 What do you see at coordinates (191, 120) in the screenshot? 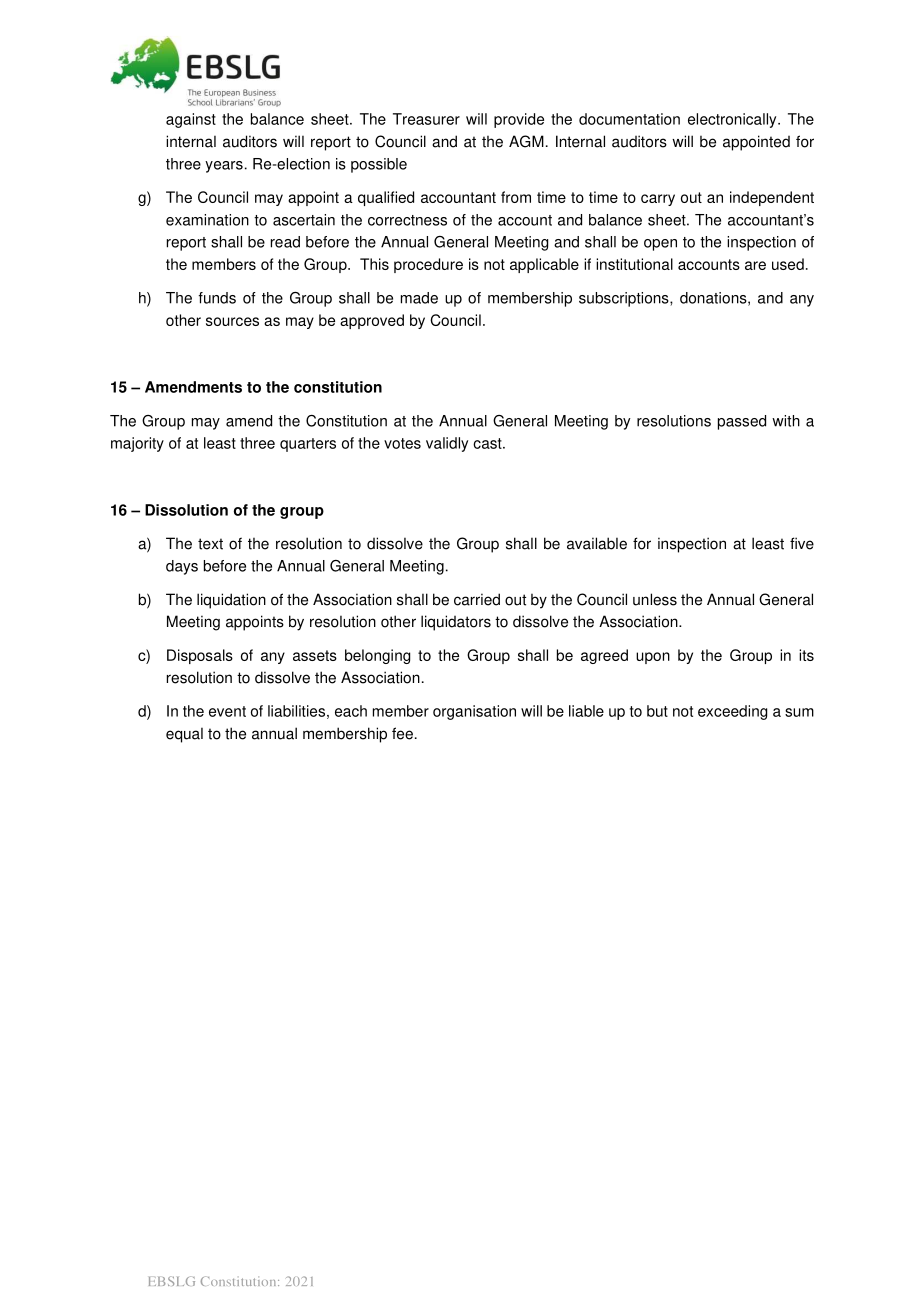
I see `against` at bounding box center [191, 120].
